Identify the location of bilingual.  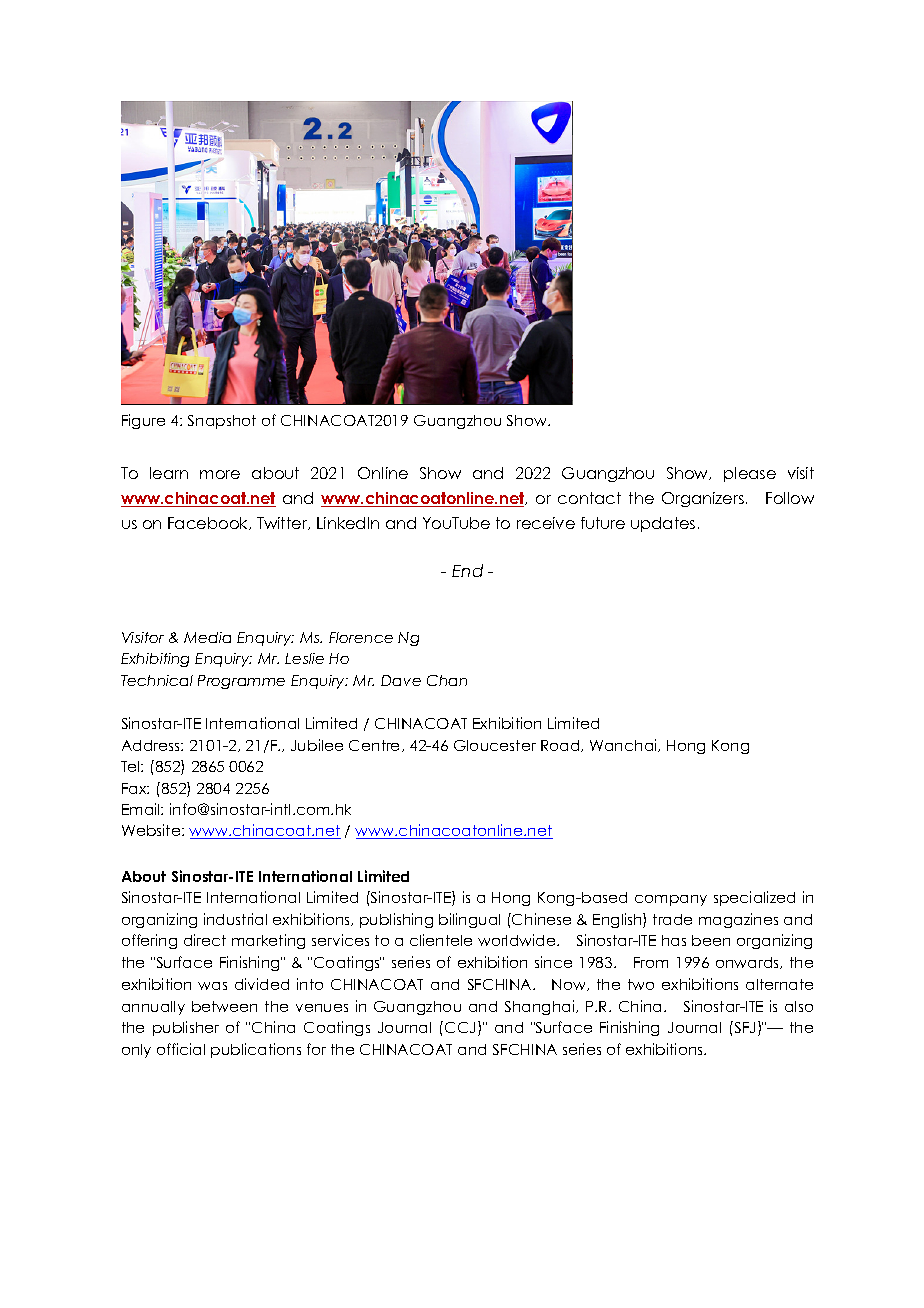
(469, 920).
